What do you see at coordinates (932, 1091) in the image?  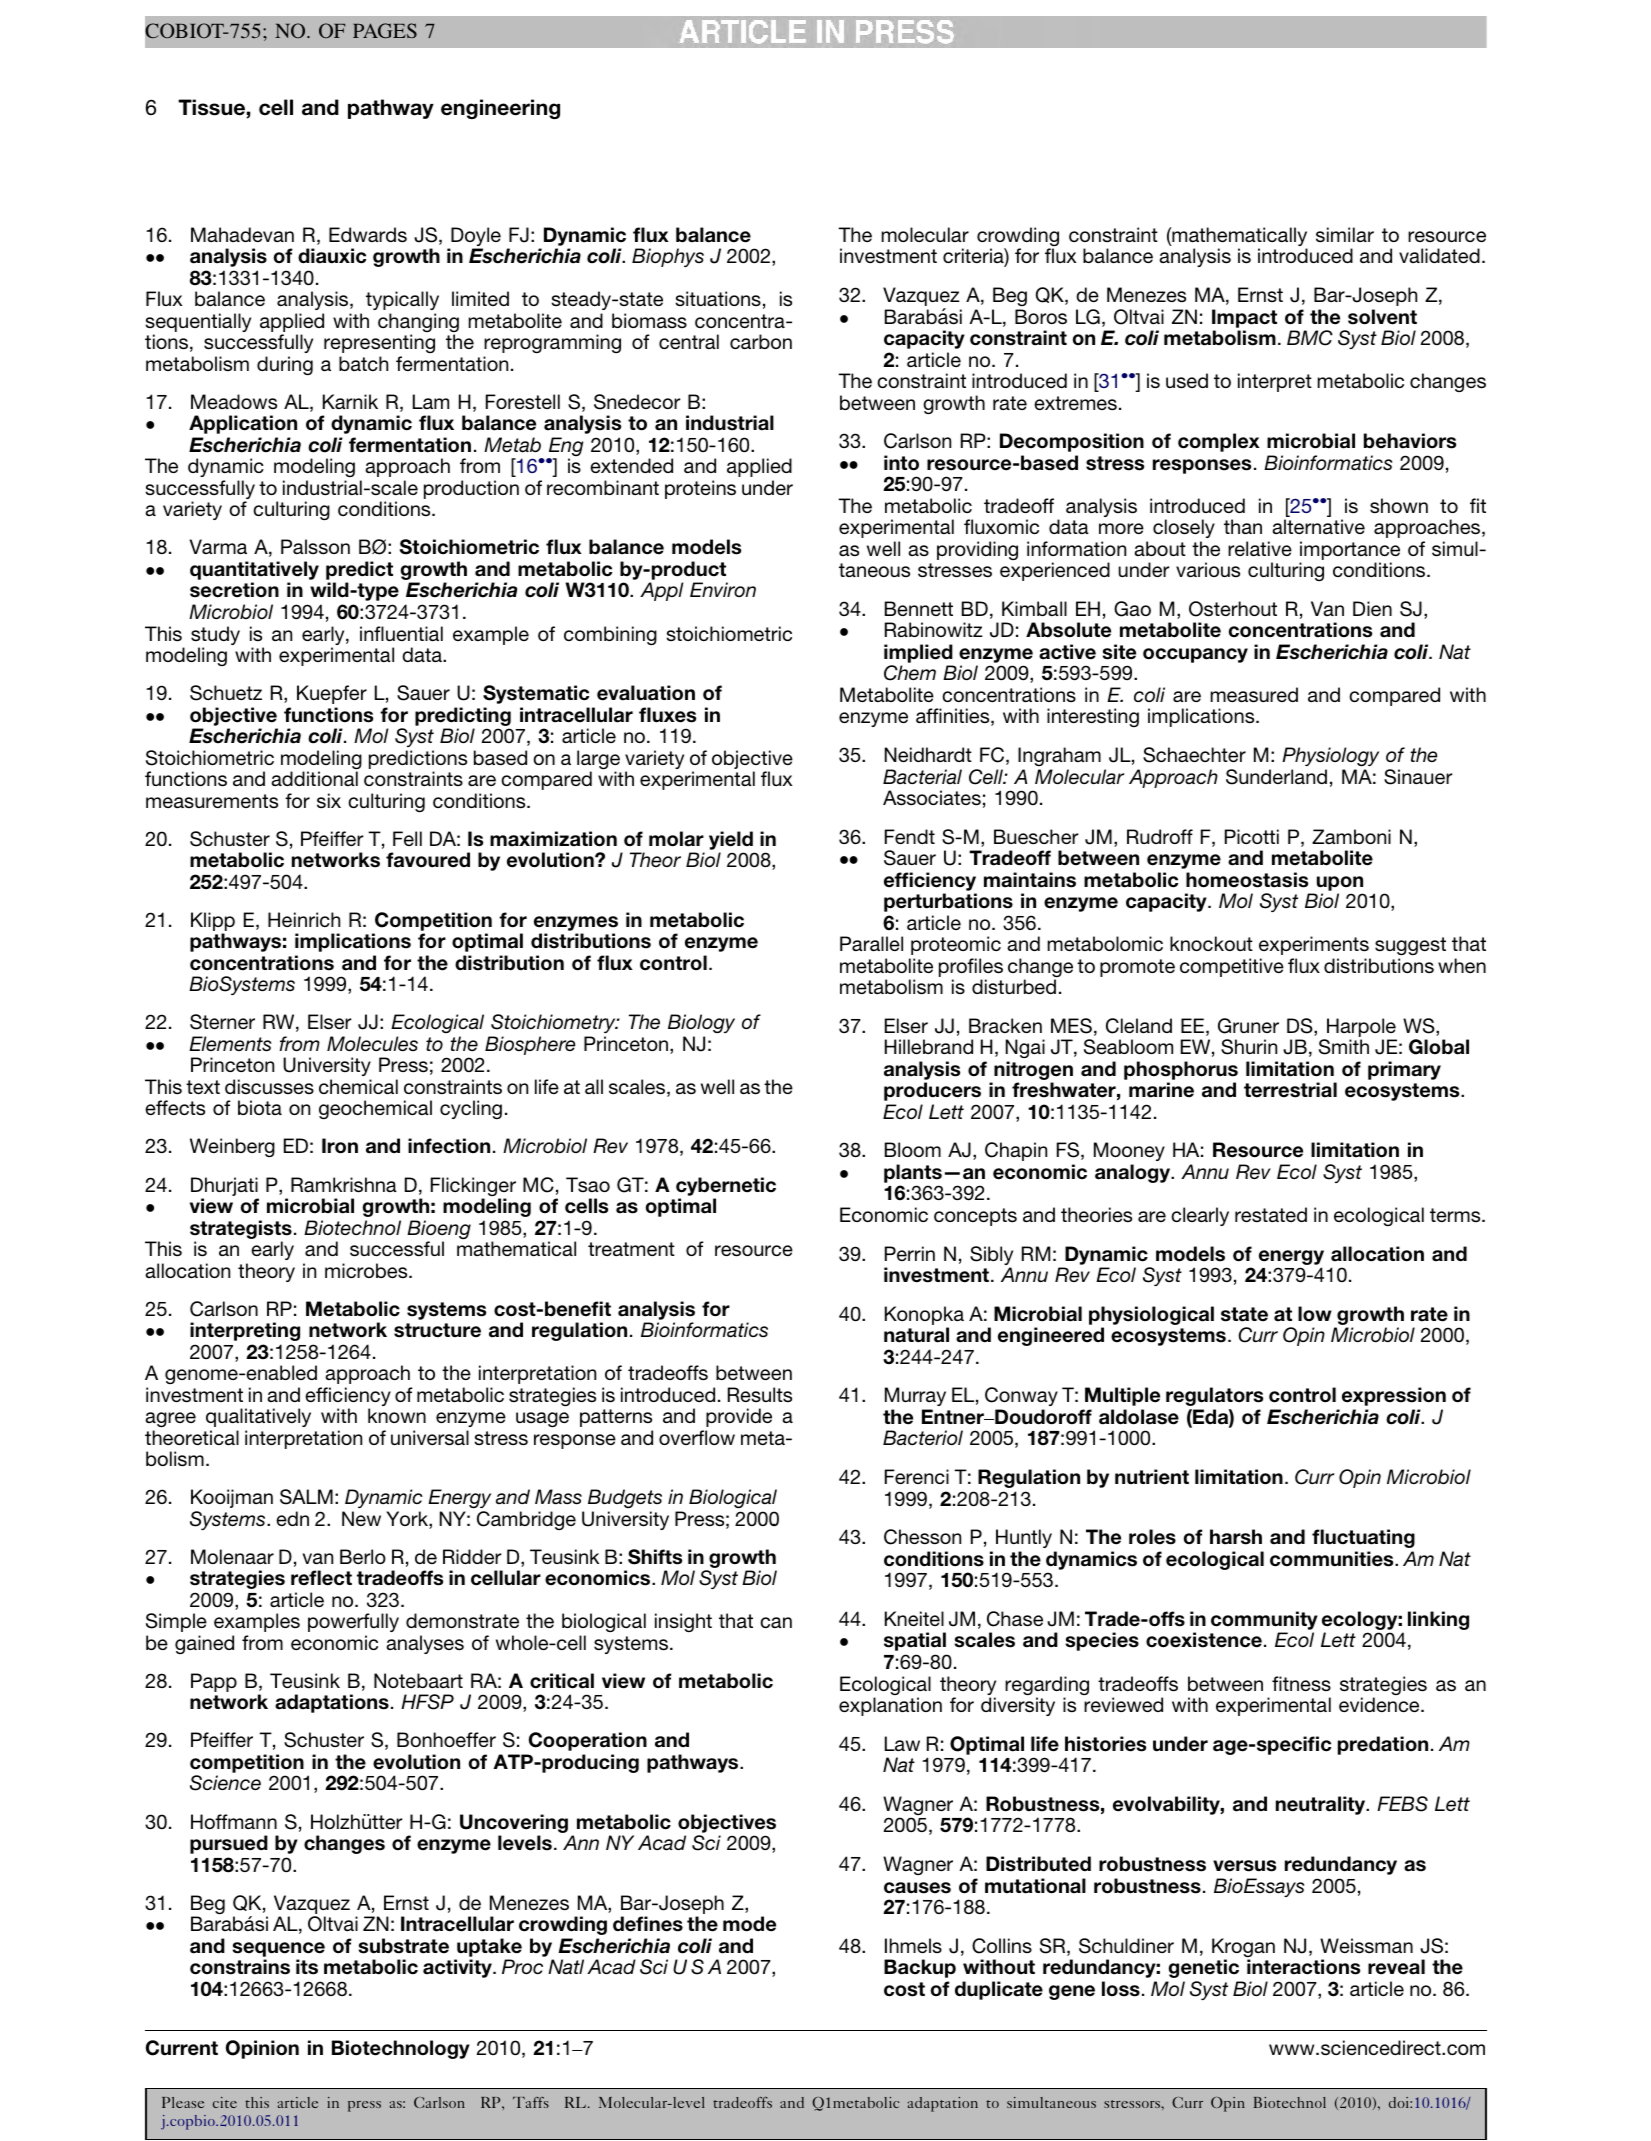 I see `producers` at bounding box center [932, 1091].
